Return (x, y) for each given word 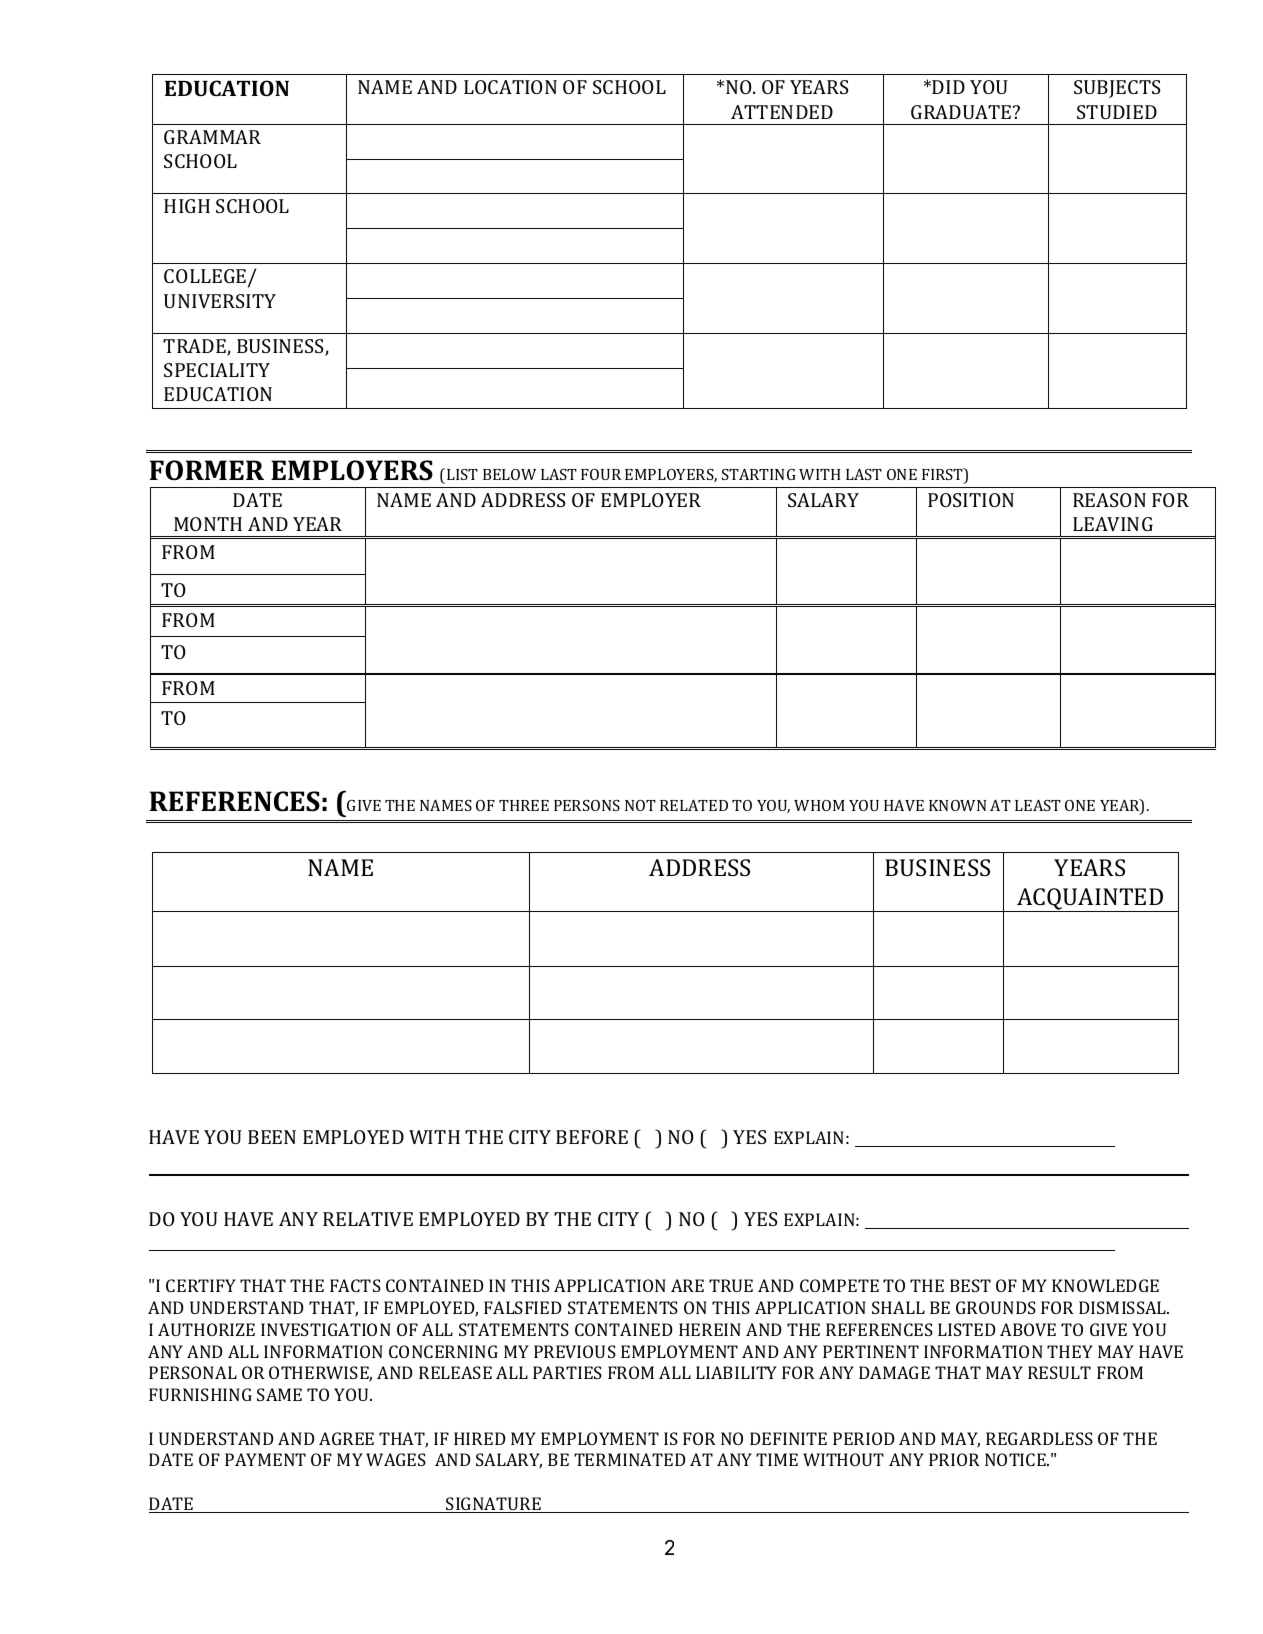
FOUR (601, 474)
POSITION (971, 500)
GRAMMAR (212, 137)
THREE (524, 805)
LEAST (1038, 805)
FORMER (207, 470)
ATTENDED (782, 112)
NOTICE (1016, 1459)
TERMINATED (630, 1459)
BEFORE (592, 1137)
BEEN (272, 1137)
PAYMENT (265, 1459)
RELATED (694, 805)
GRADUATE (962, 112)
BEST (970, 1285)
